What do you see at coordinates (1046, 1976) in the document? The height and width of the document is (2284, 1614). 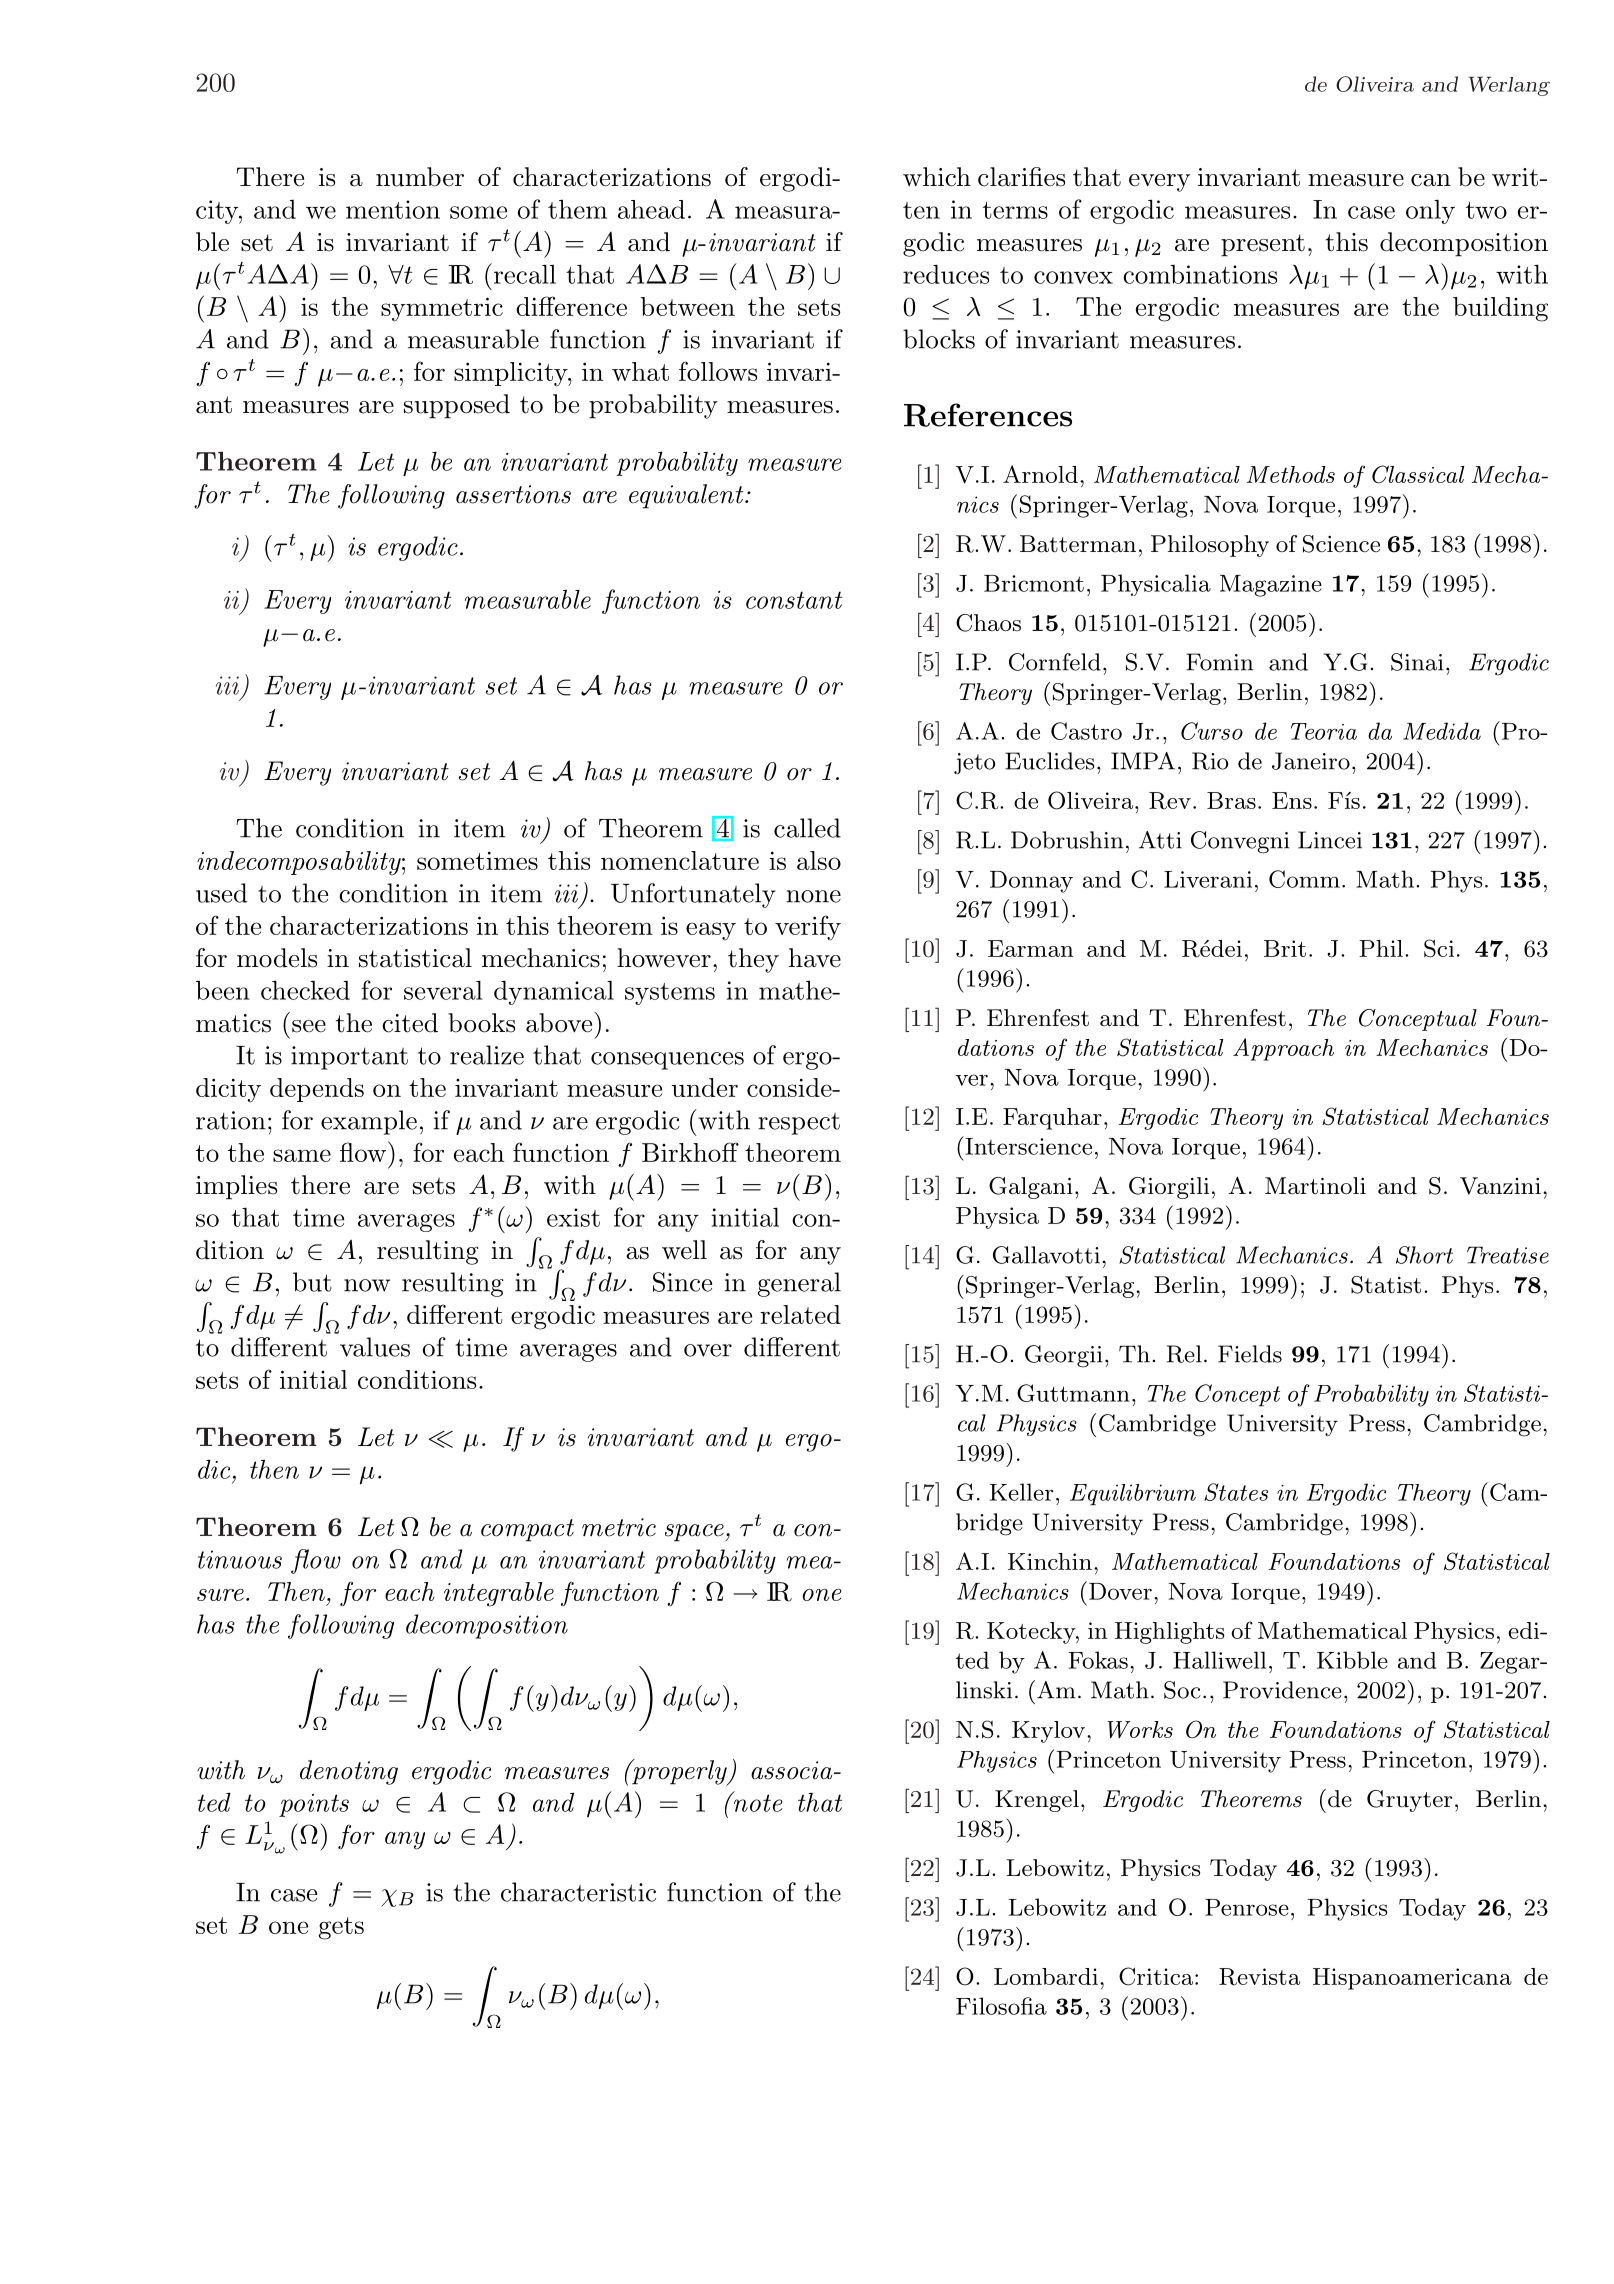 I see `Lombardi` at bounding box center [1046, 1976].
